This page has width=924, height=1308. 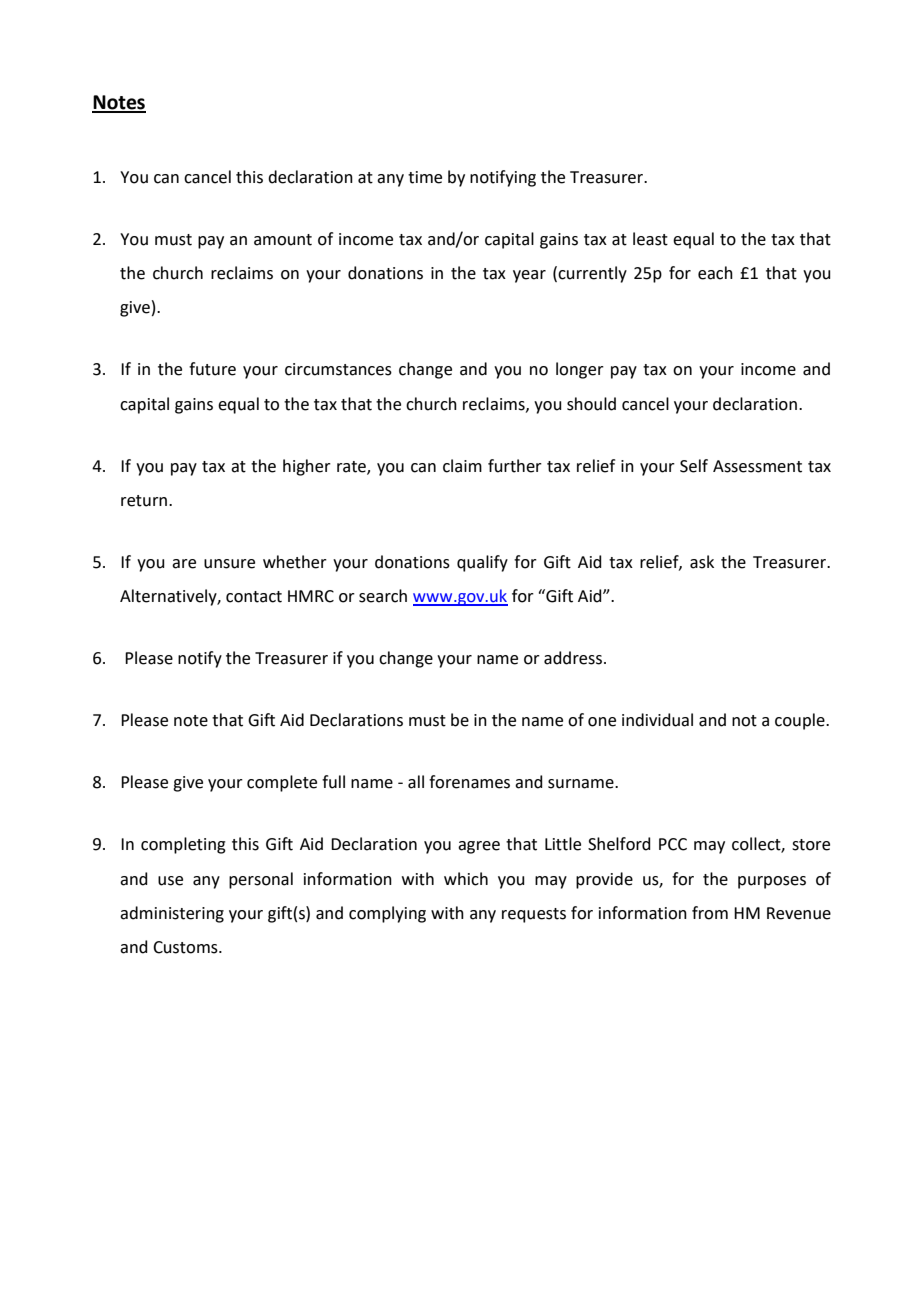 What do you see at coordinates (650, 239) in the page?
I see `least` at bounding box center [650, 239].
